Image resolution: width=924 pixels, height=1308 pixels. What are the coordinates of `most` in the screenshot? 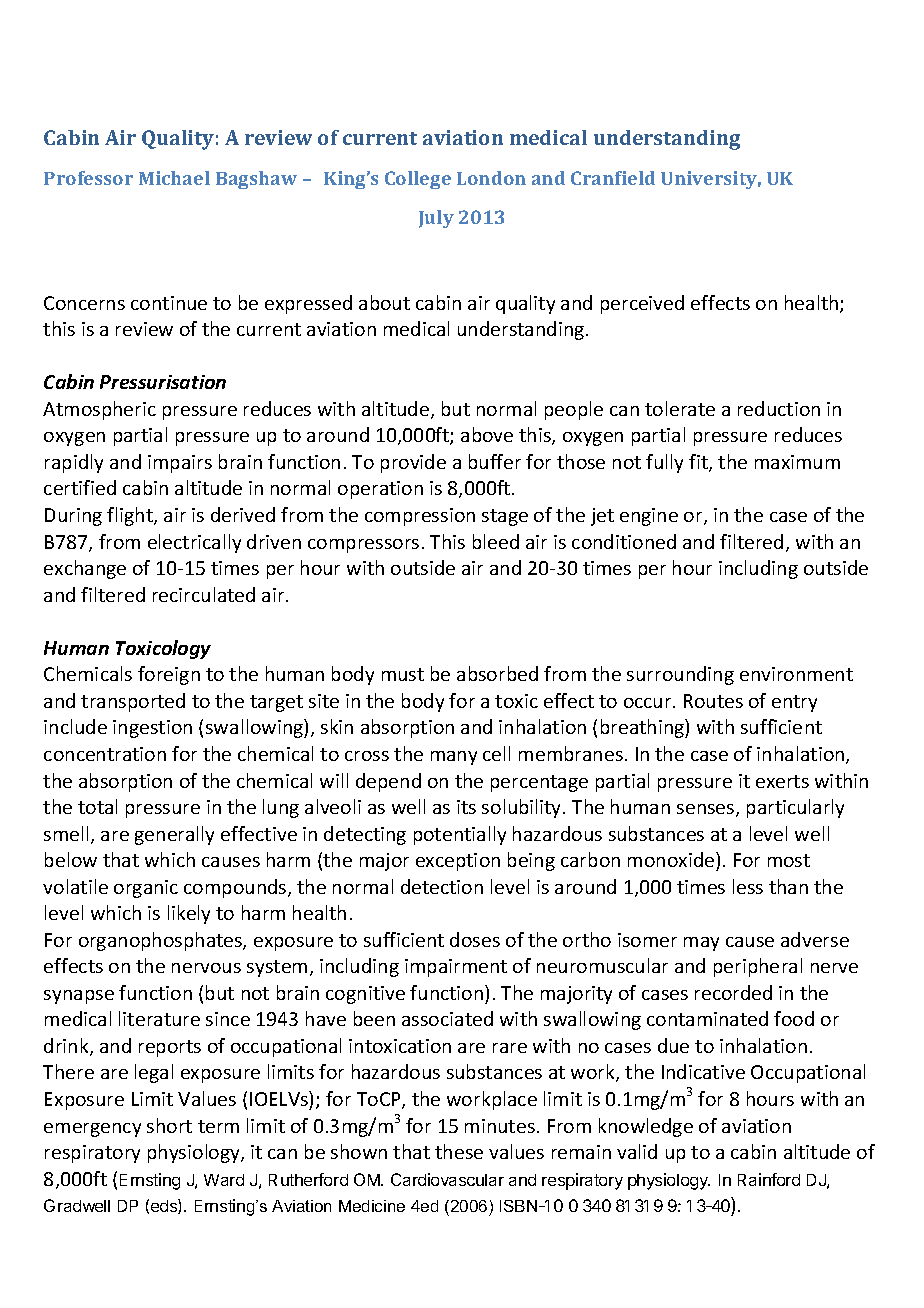 It's located at (789, 860).
